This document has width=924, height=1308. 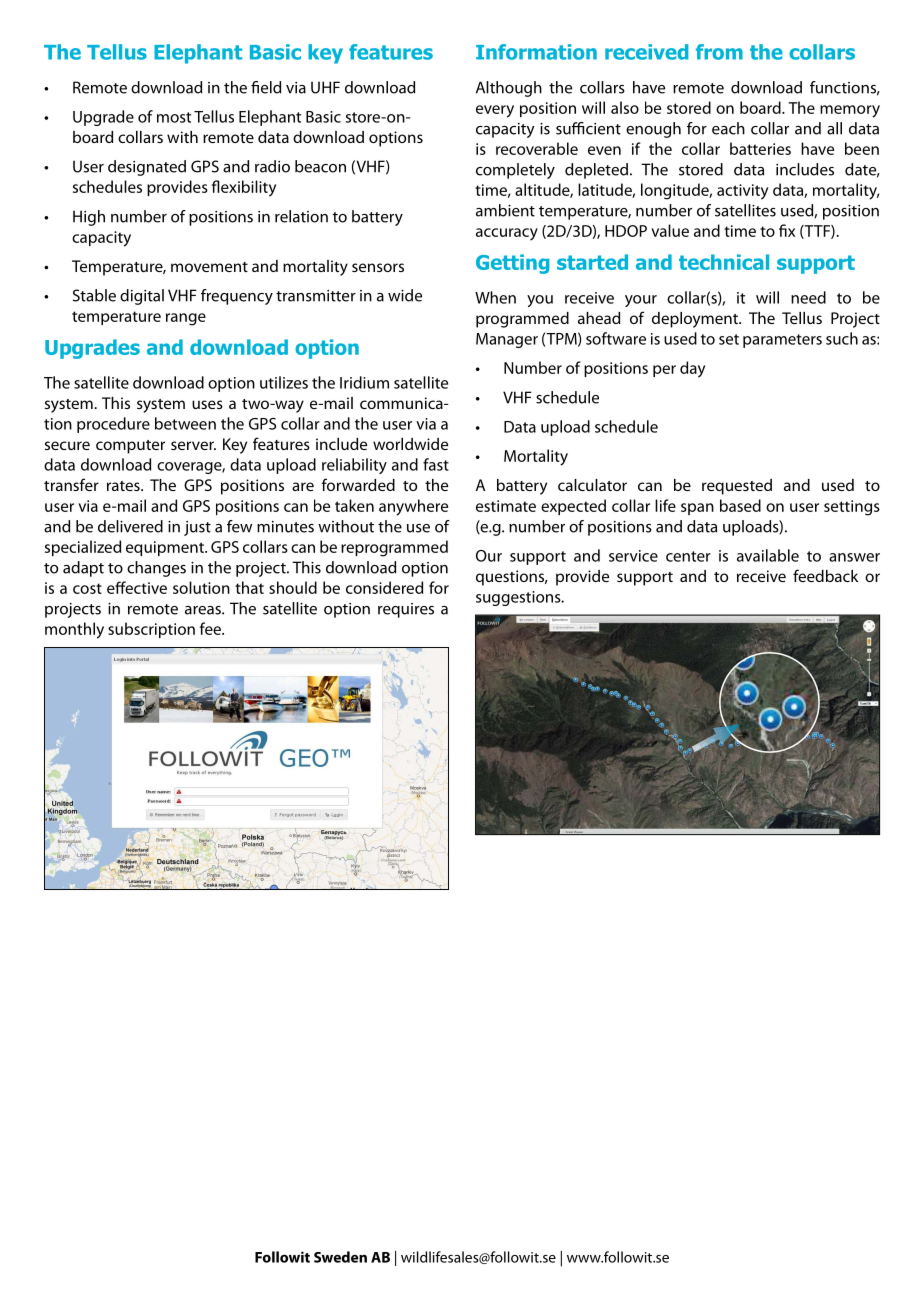 What do you see at coordinates (768, 555) in the document?
I see `available` at bounding box center [768, 555].
